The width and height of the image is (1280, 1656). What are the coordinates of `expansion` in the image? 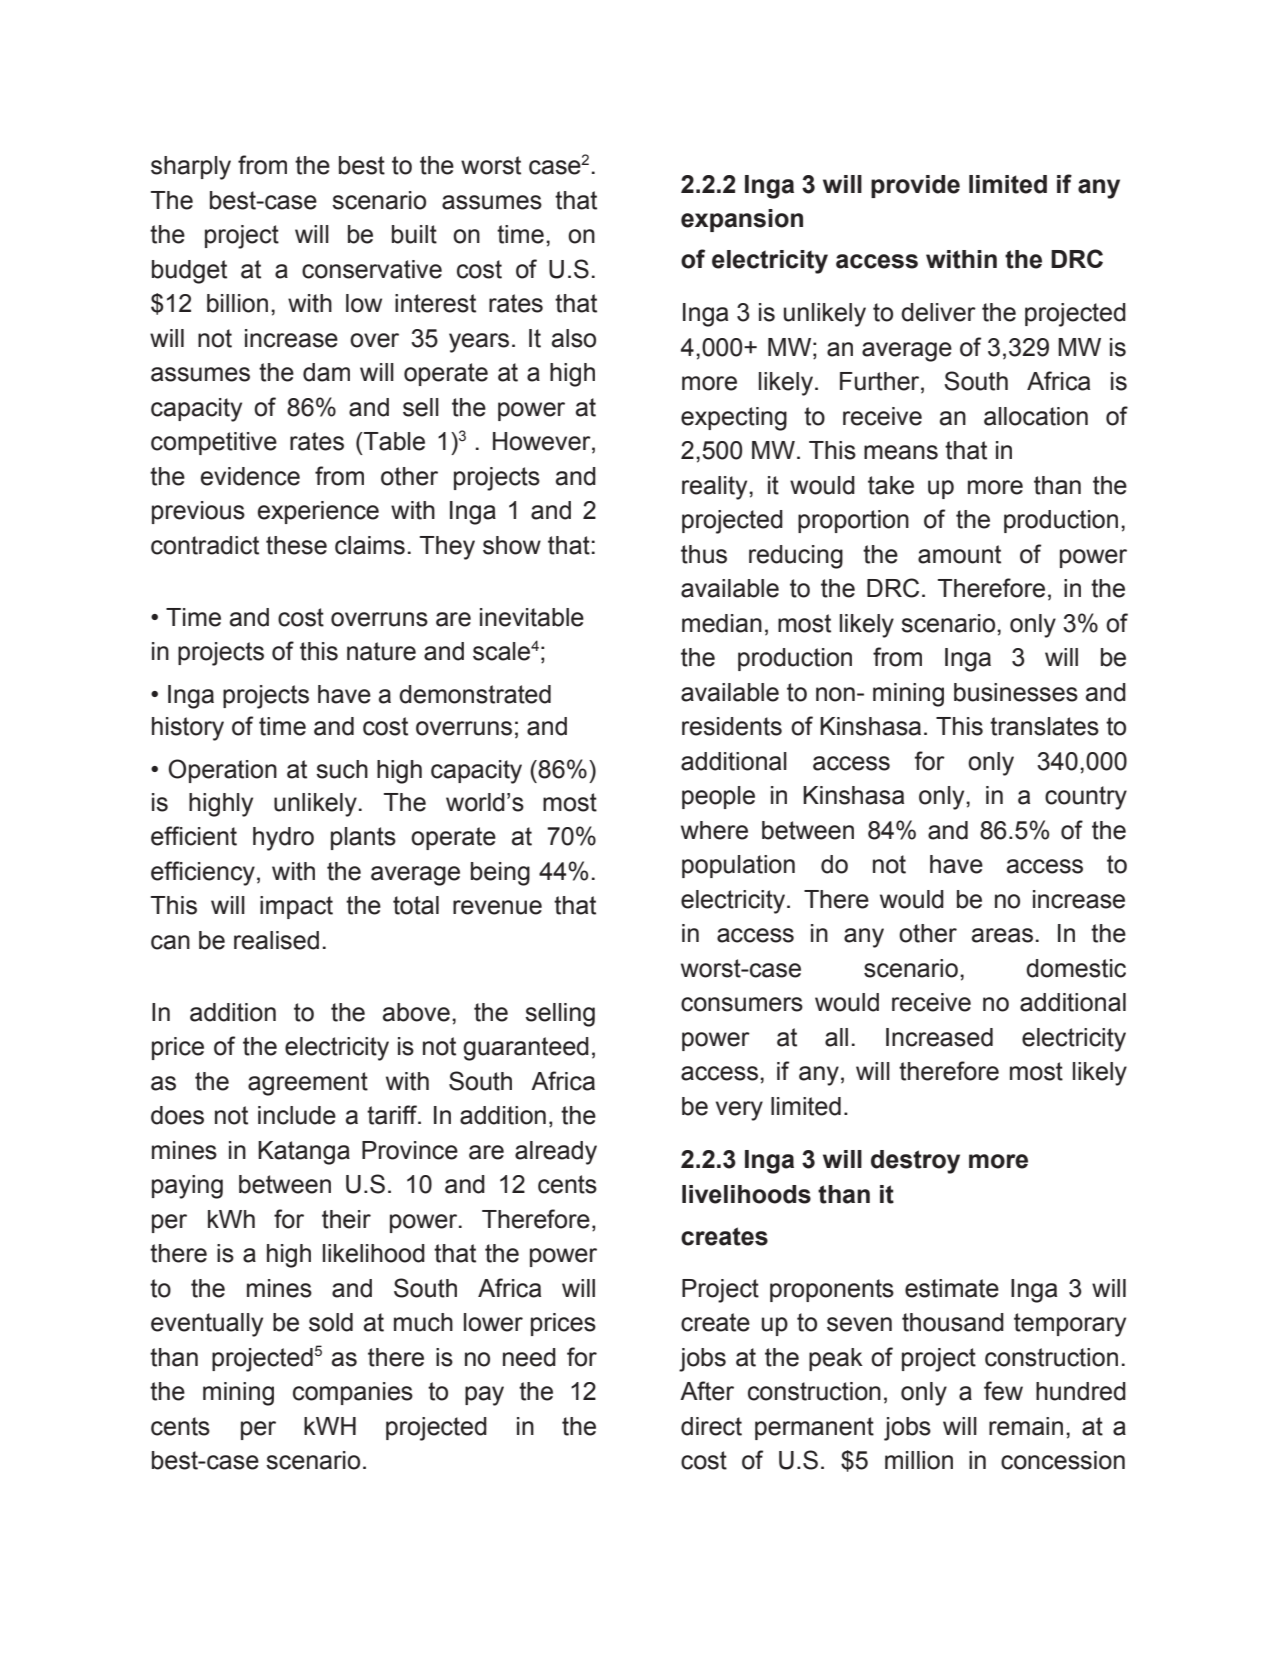 It's located at (742, 220).
